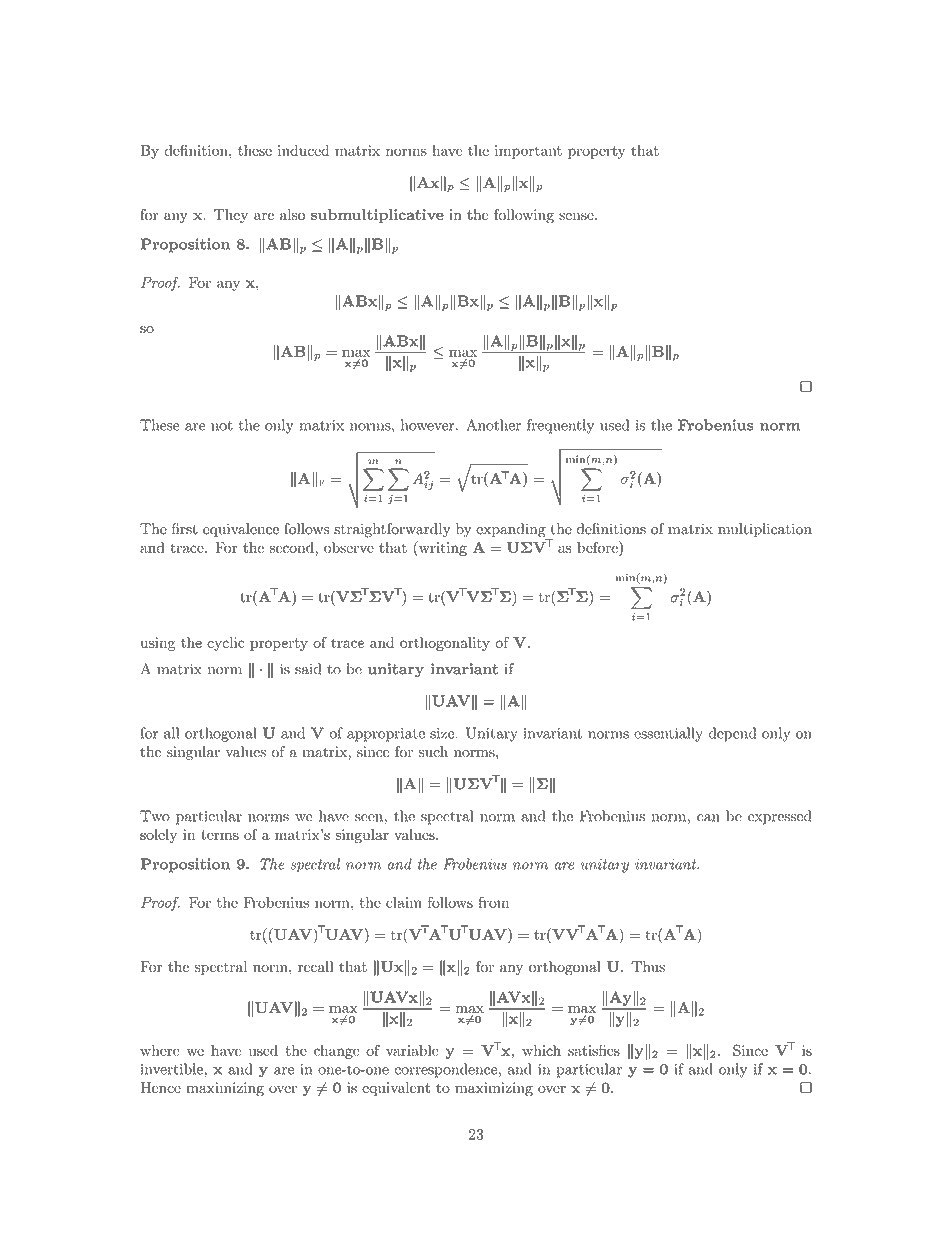 The width and height of the page is (952, 1233). What do you see at coordinates (220, 835) in the page?
I see `terms` at bounding box center [220, 835].
